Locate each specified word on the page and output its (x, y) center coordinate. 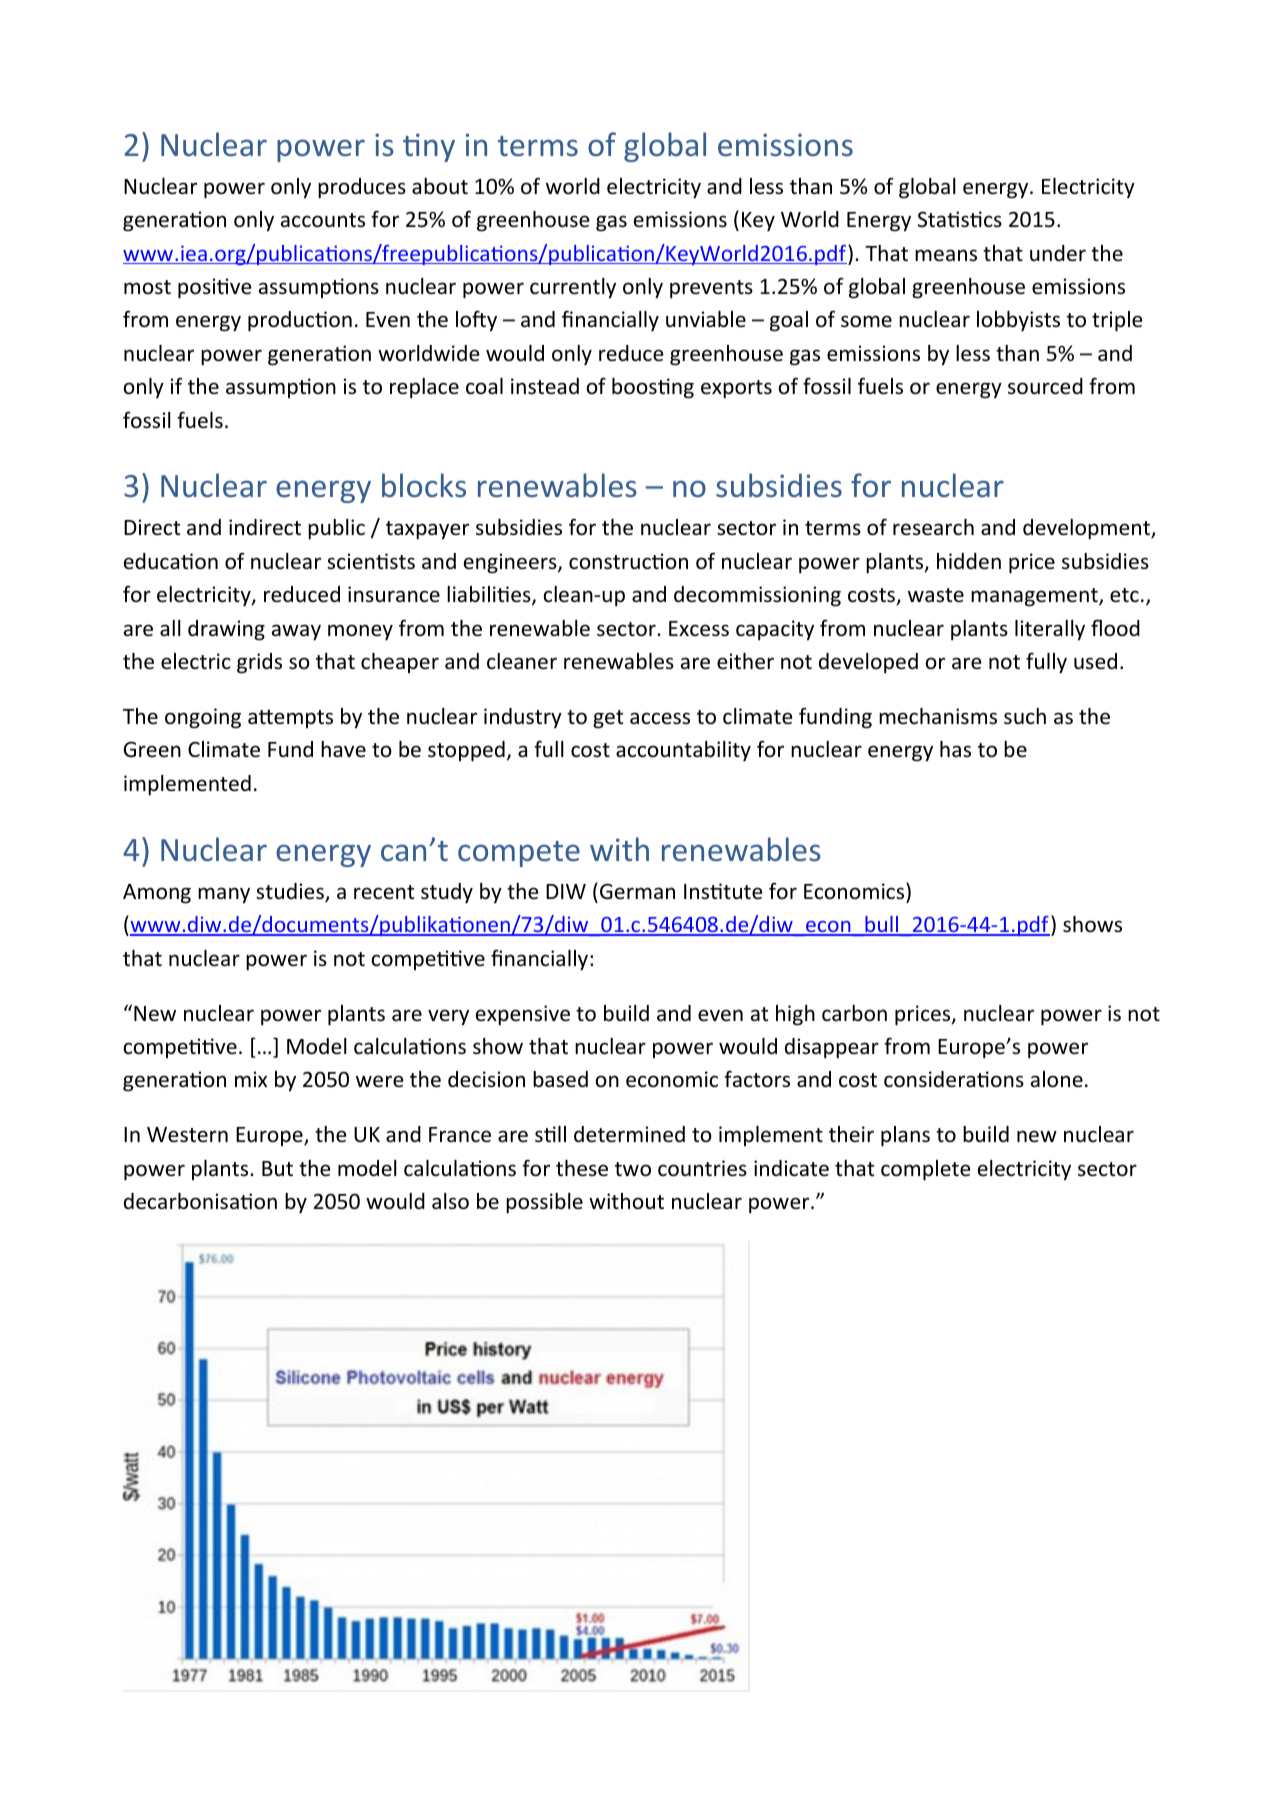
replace (424, 388)
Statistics (960, 219)
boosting (653, 388)
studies (291, 892)
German (637, 891)
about (440, 186)
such (1025, 716)
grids (259, 663)
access (660, 718)
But (277, 1168)
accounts (323, 220)
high (795, 1015)
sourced (1045, 386)
